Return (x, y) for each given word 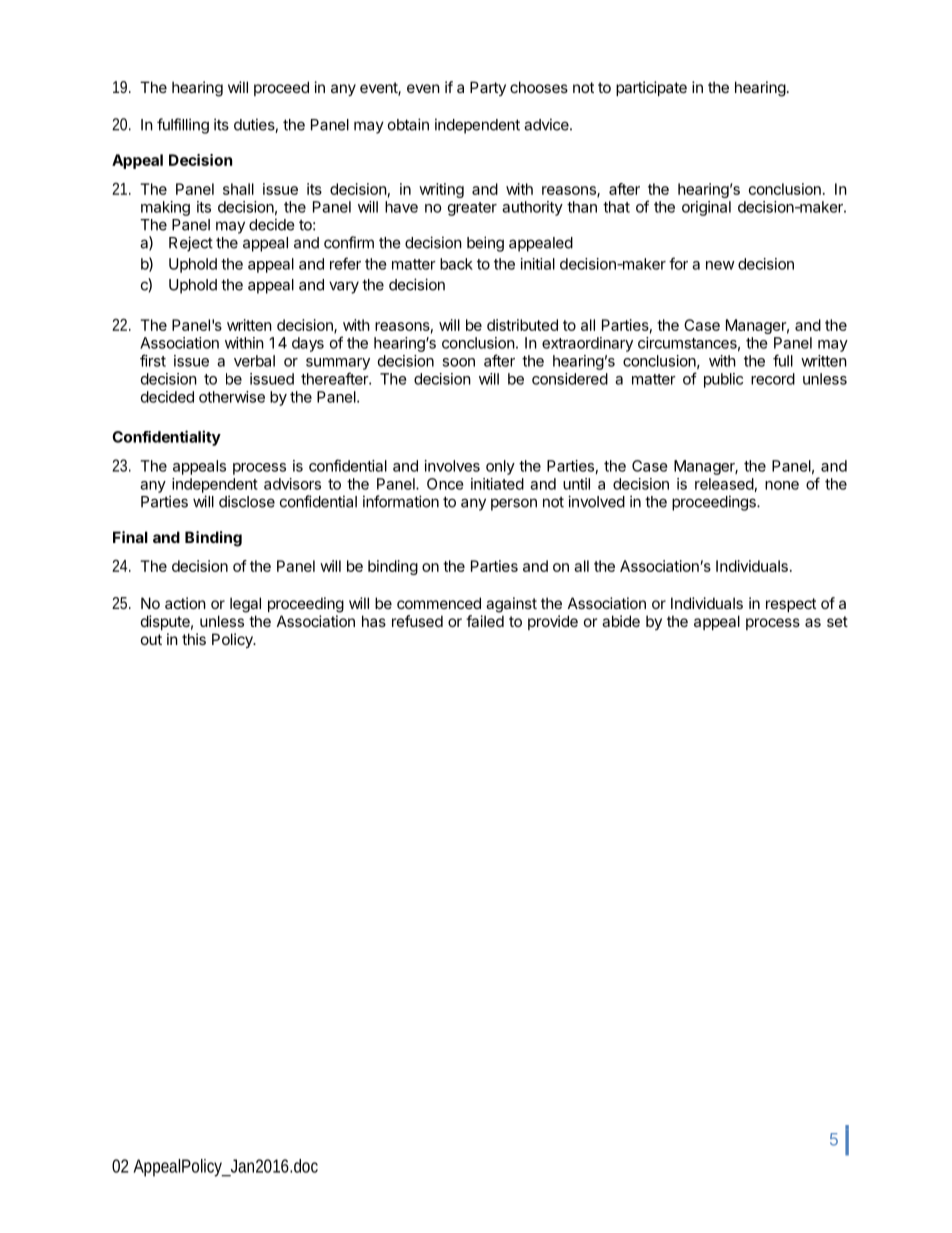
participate (651, 88)
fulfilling (183, 126)
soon (458, 362)
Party (488, 88)
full (783, 360)
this (194, 639)
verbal (254, 361)
